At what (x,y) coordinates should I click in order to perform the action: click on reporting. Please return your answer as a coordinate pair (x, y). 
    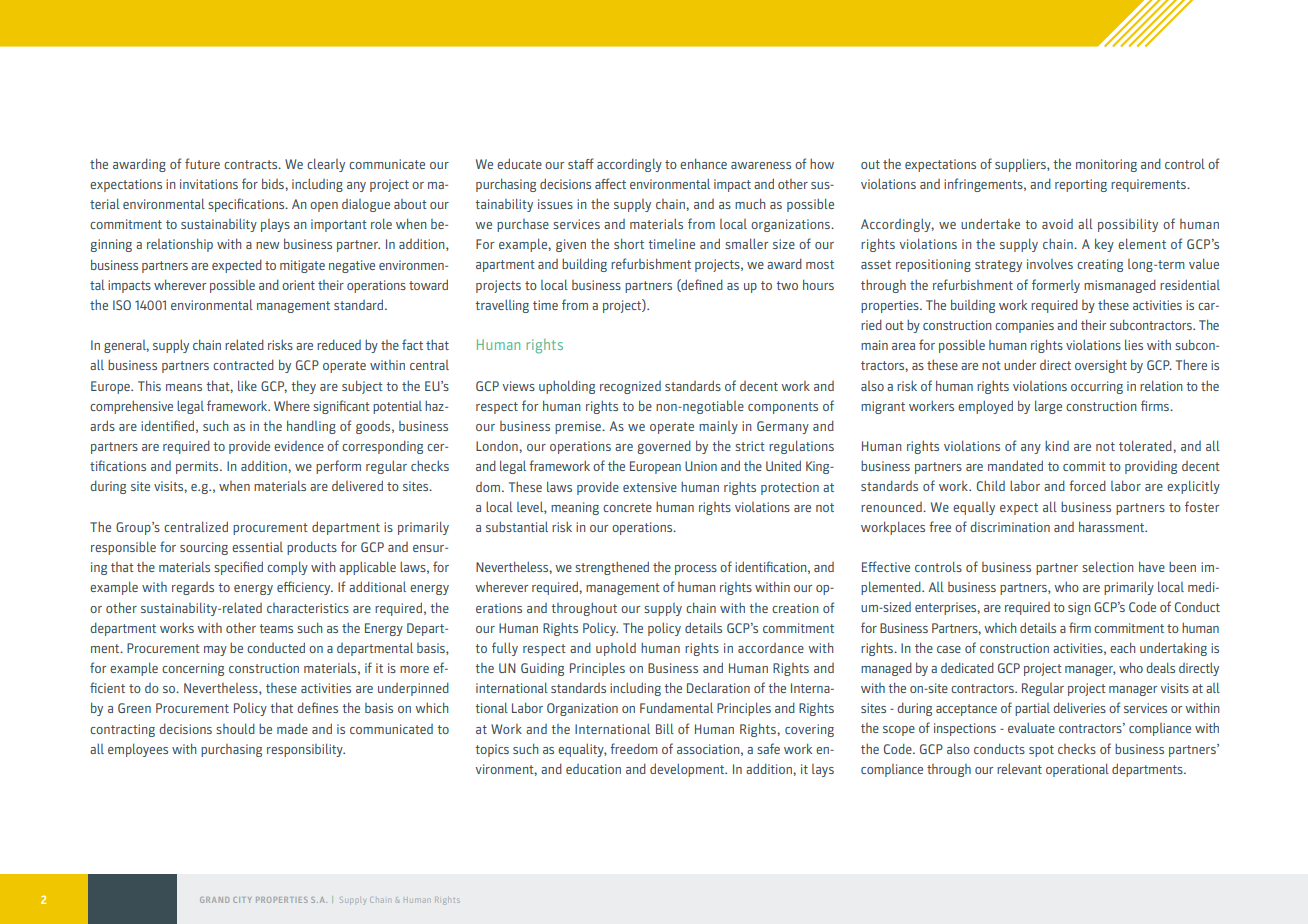
    Looking at the image, I should click on (1081, 185).
